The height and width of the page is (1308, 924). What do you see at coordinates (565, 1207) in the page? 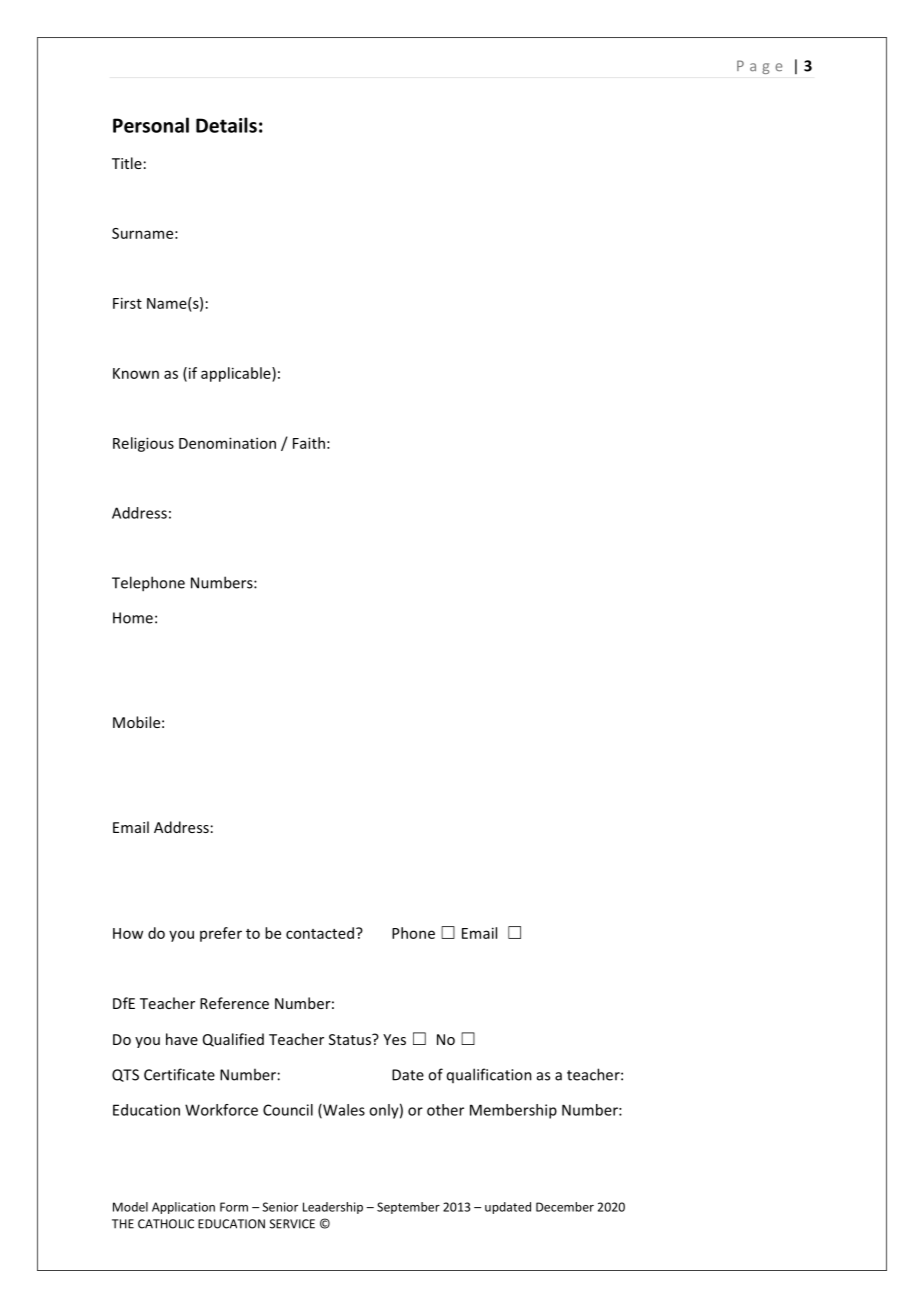
I see `December` at bounding box center [565, 1207].
